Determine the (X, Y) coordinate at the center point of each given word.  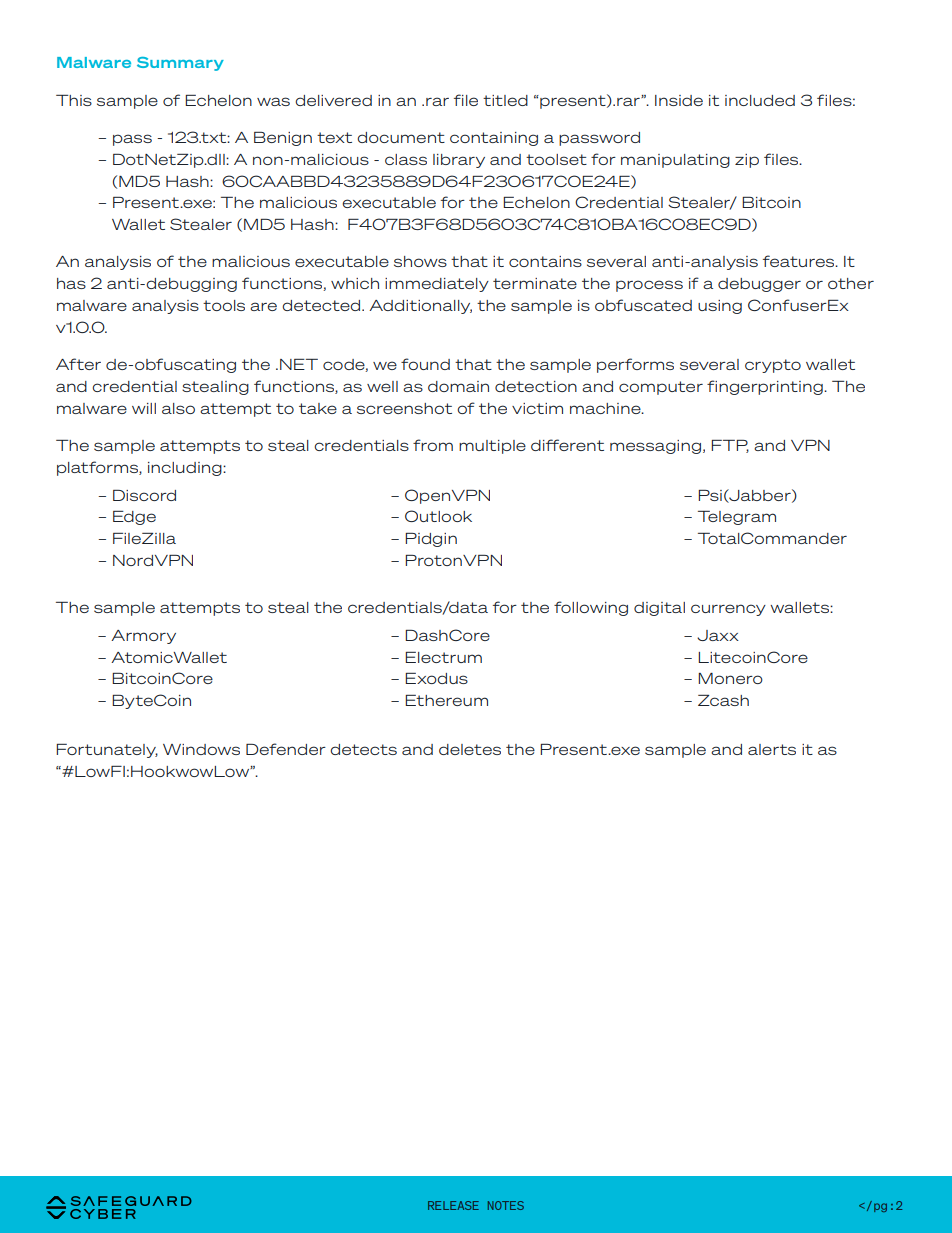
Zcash (723, 700)
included (760, 100)
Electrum (443, 657)
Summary (180, 64)
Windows (201, 749)
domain (458, 386)
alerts (772, 749)
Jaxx (718, 635)
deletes (470, 749)
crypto (773, 366)
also (178, 408)
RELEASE (453, 1205)
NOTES (506, 1205)
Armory (143, 637)
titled (505, 100)
